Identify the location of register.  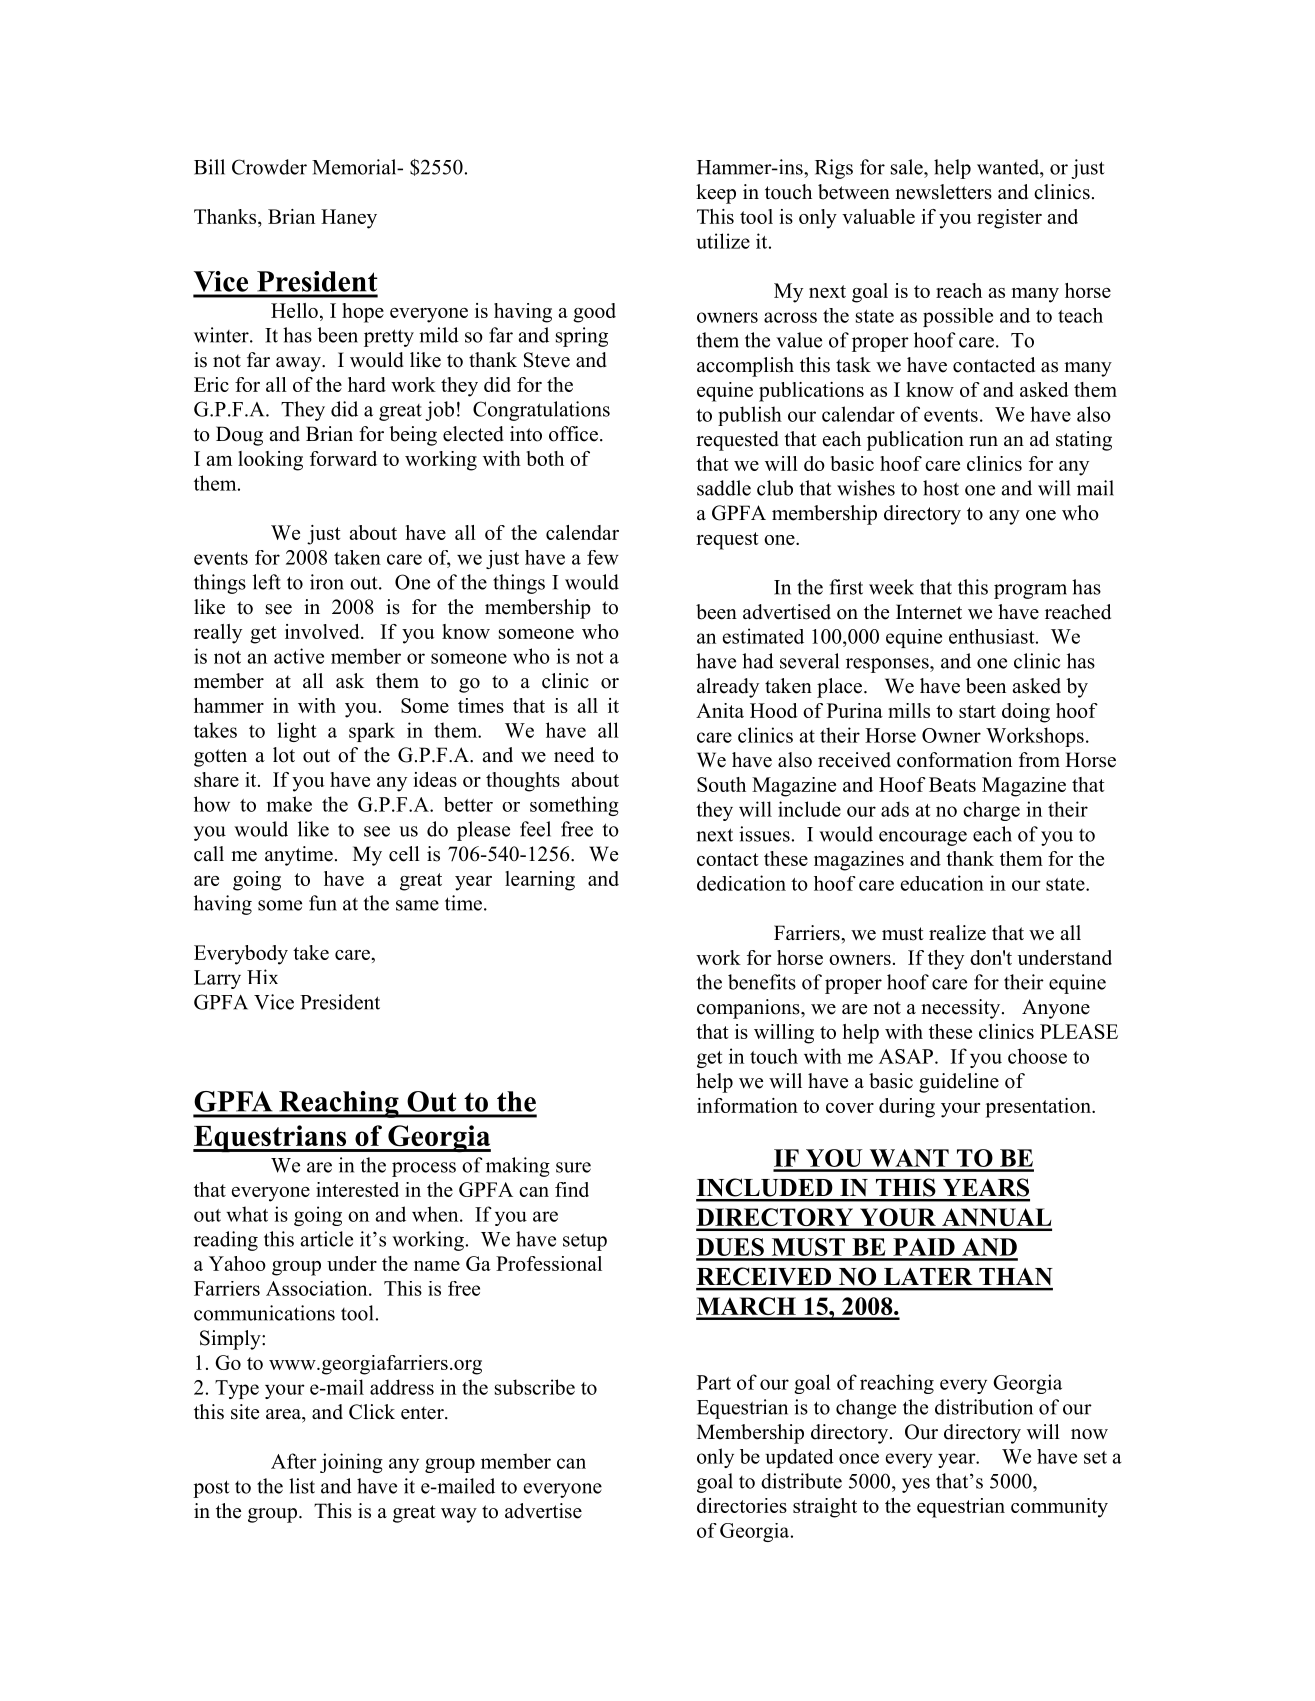
(1009, 219).
